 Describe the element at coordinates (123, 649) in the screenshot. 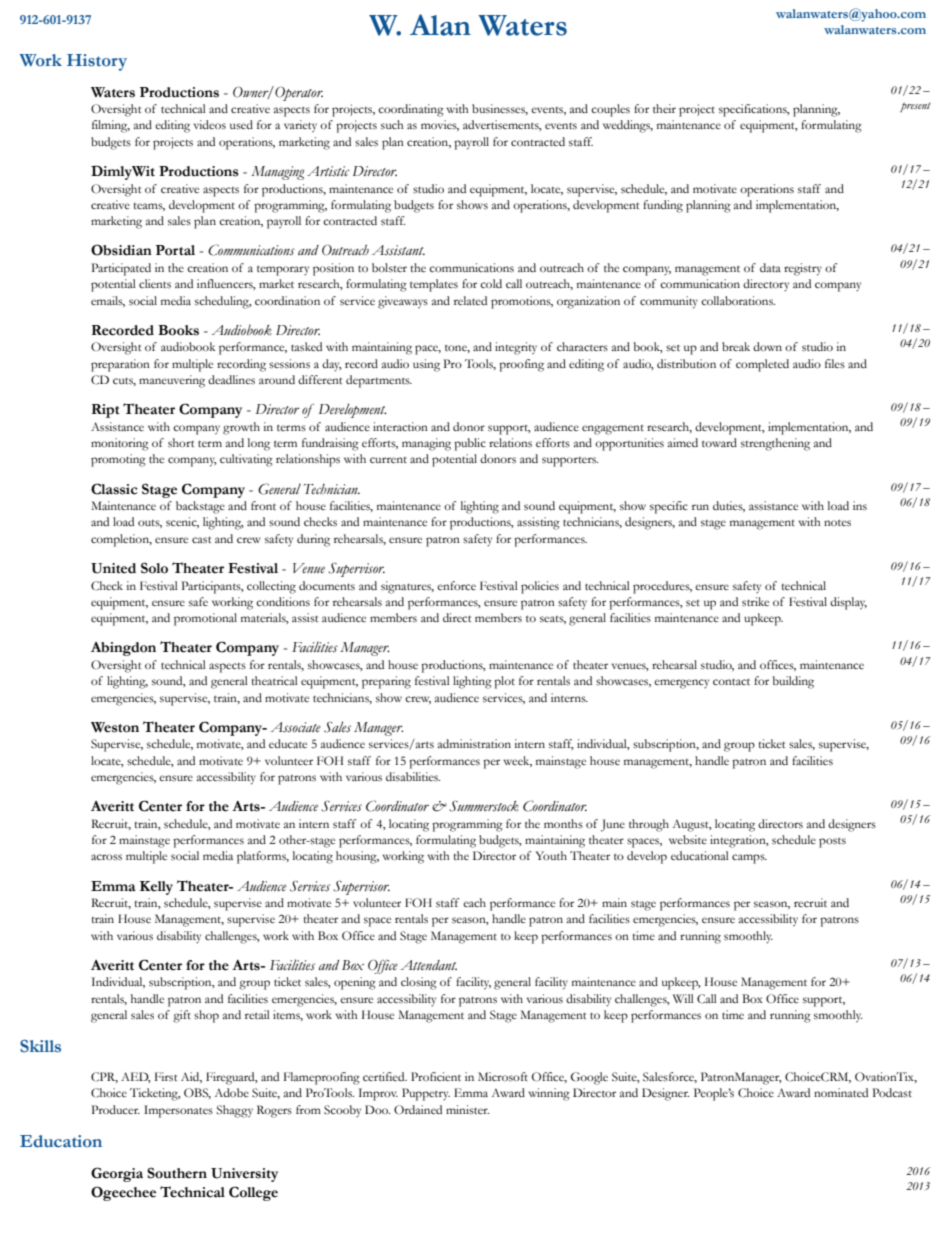

I see `Abingdon` at that location.
